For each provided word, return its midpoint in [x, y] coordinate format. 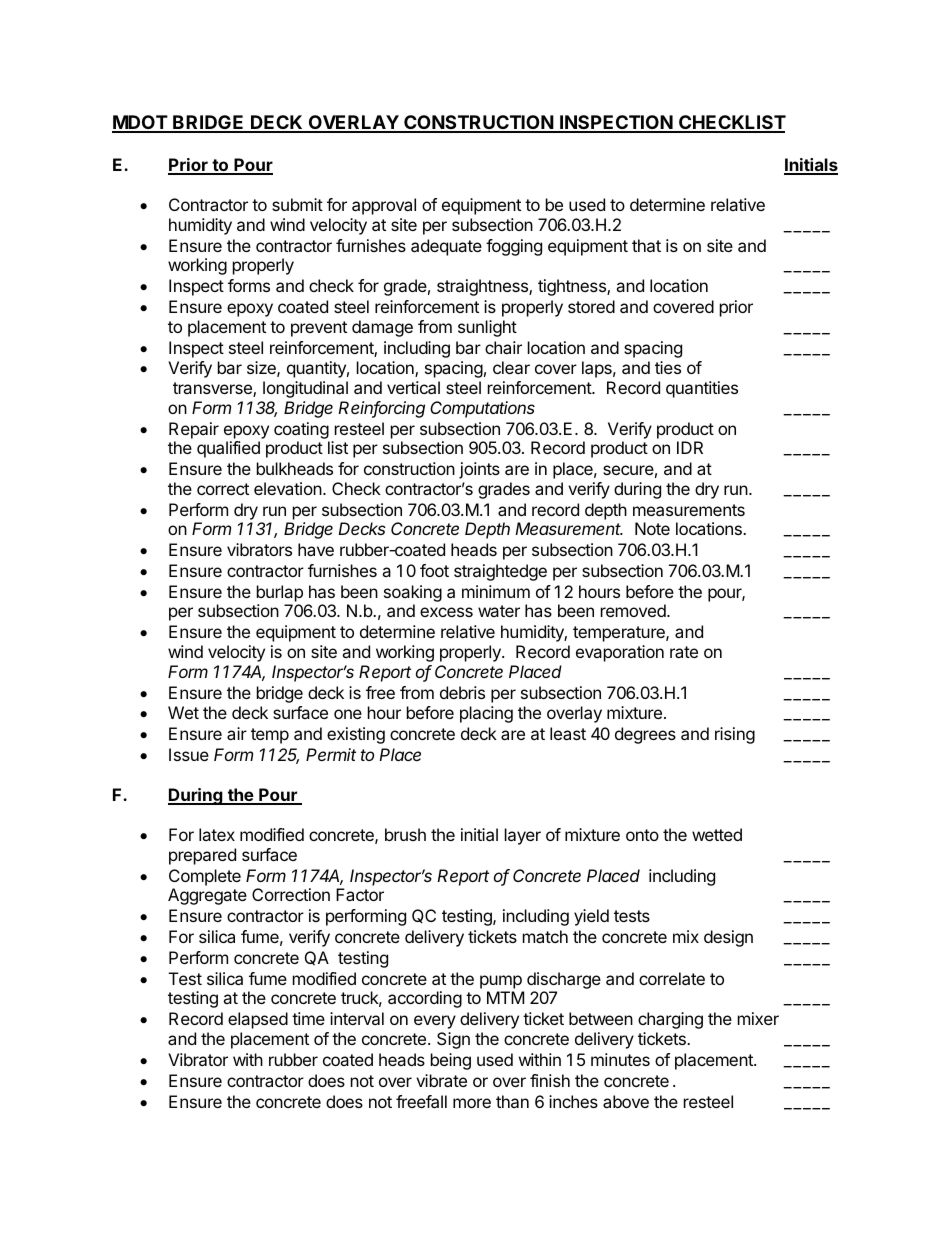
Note [652, 528]
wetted [717, 834]
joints [479, 470]
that [646, 245]
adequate [446, 247]
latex [217, 834]
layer [523, 836]
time [308, 1018]
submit [297, 204]
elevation [288, 488]
